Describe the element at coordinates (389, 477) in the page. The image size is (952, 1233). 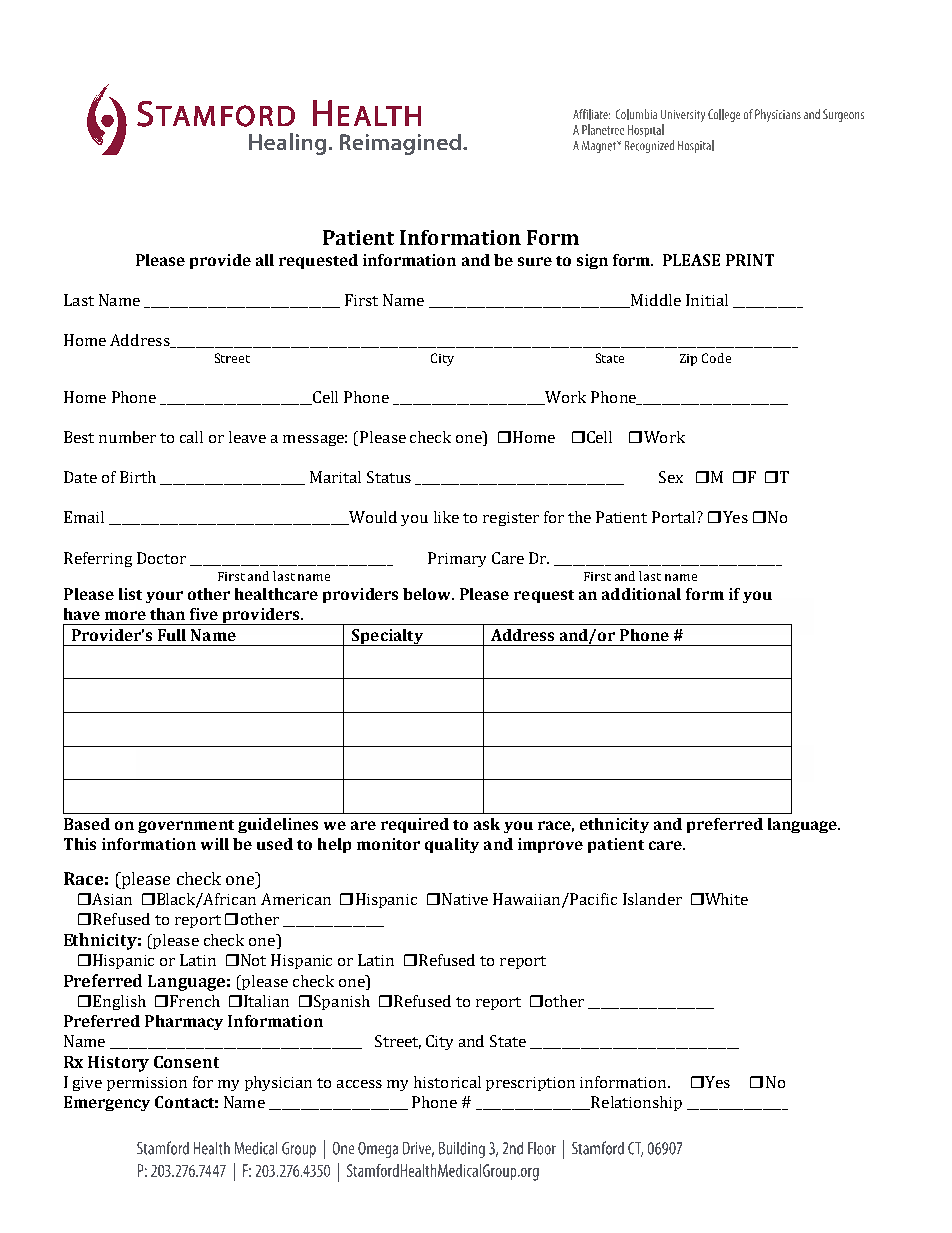
I see `Status` at that location.
